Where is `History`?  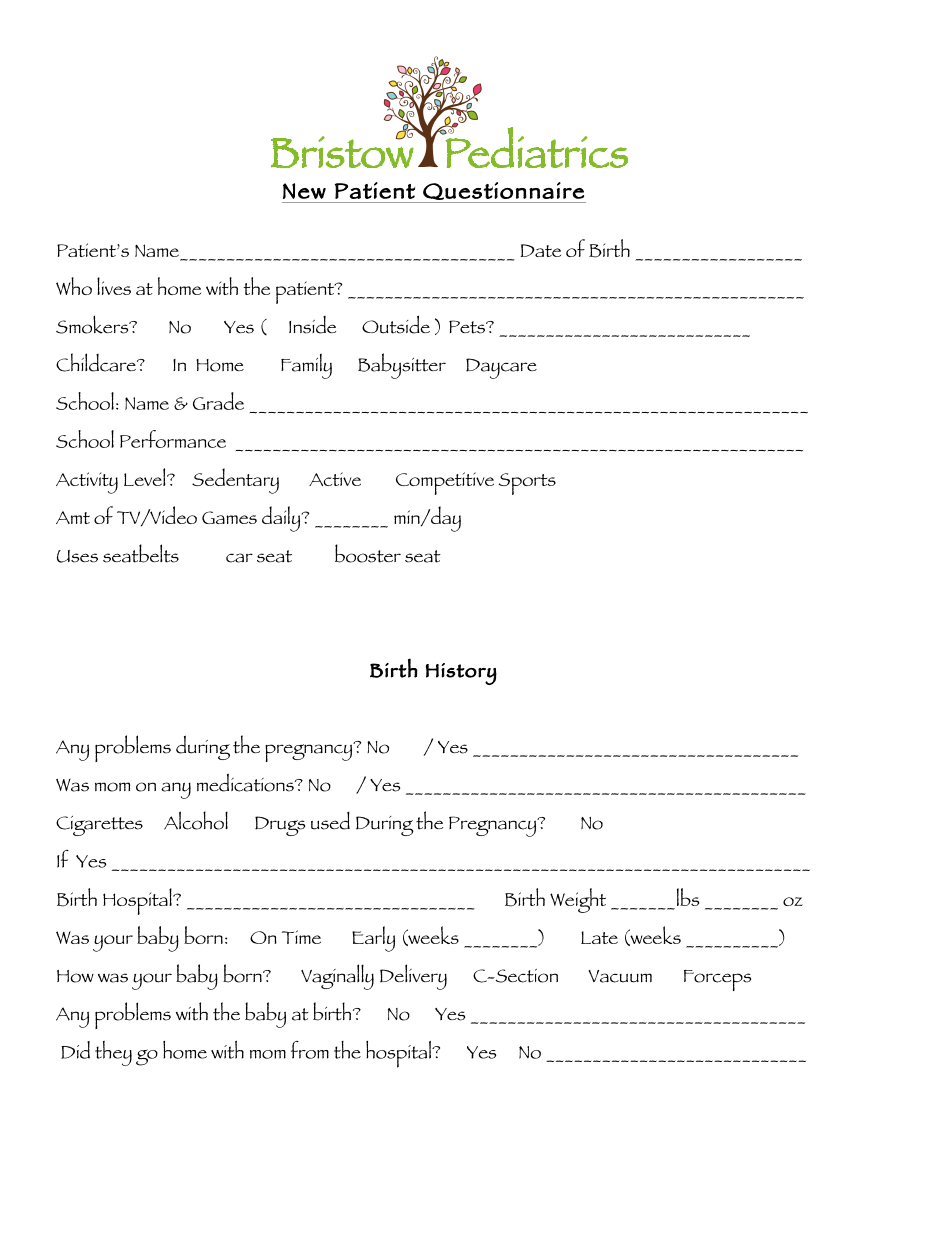 History is located at coordinates (461, 674).
